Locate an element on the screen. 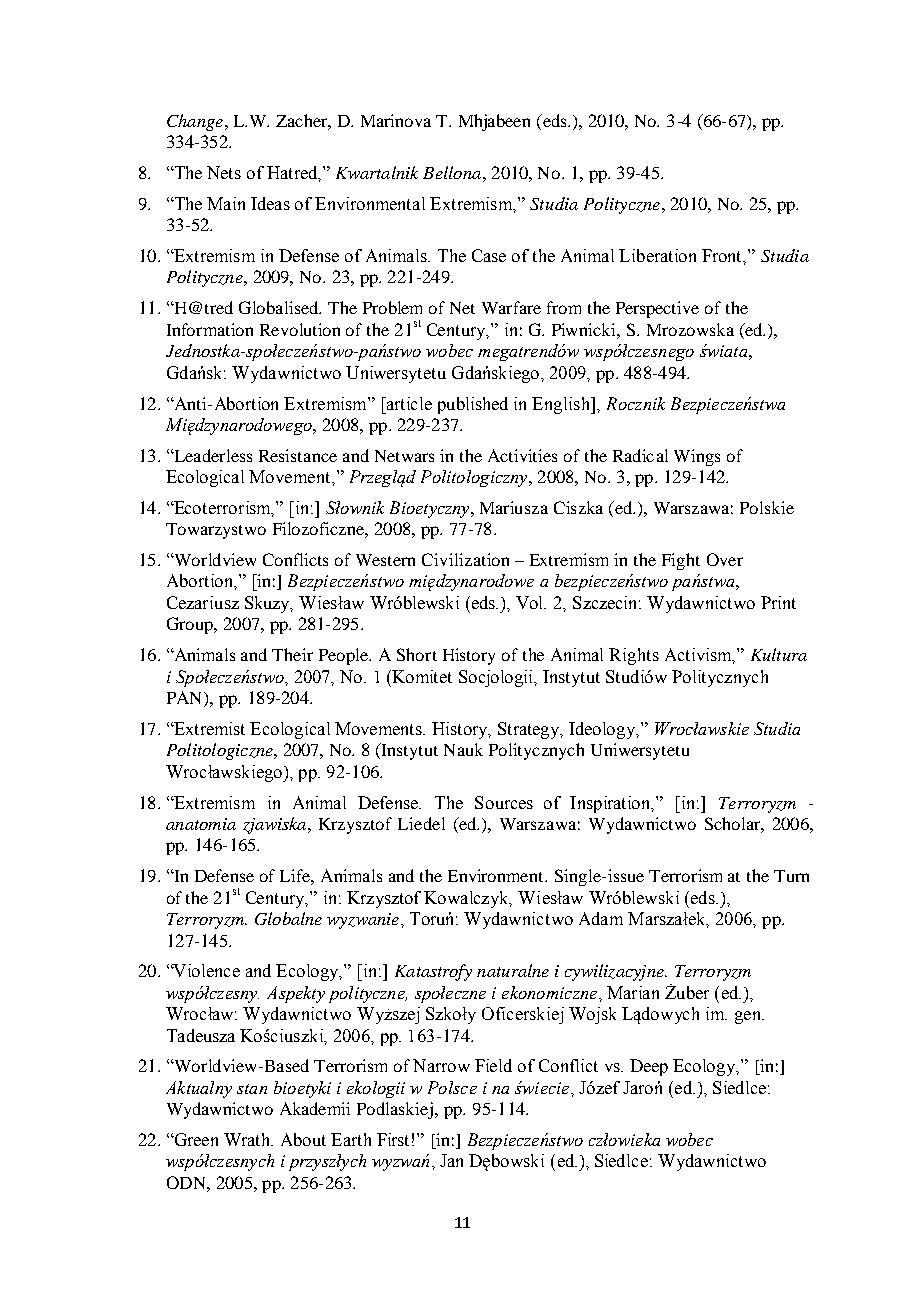 This screenshot has width=924, height=1308. Case is located at coordinates (489, 255).
